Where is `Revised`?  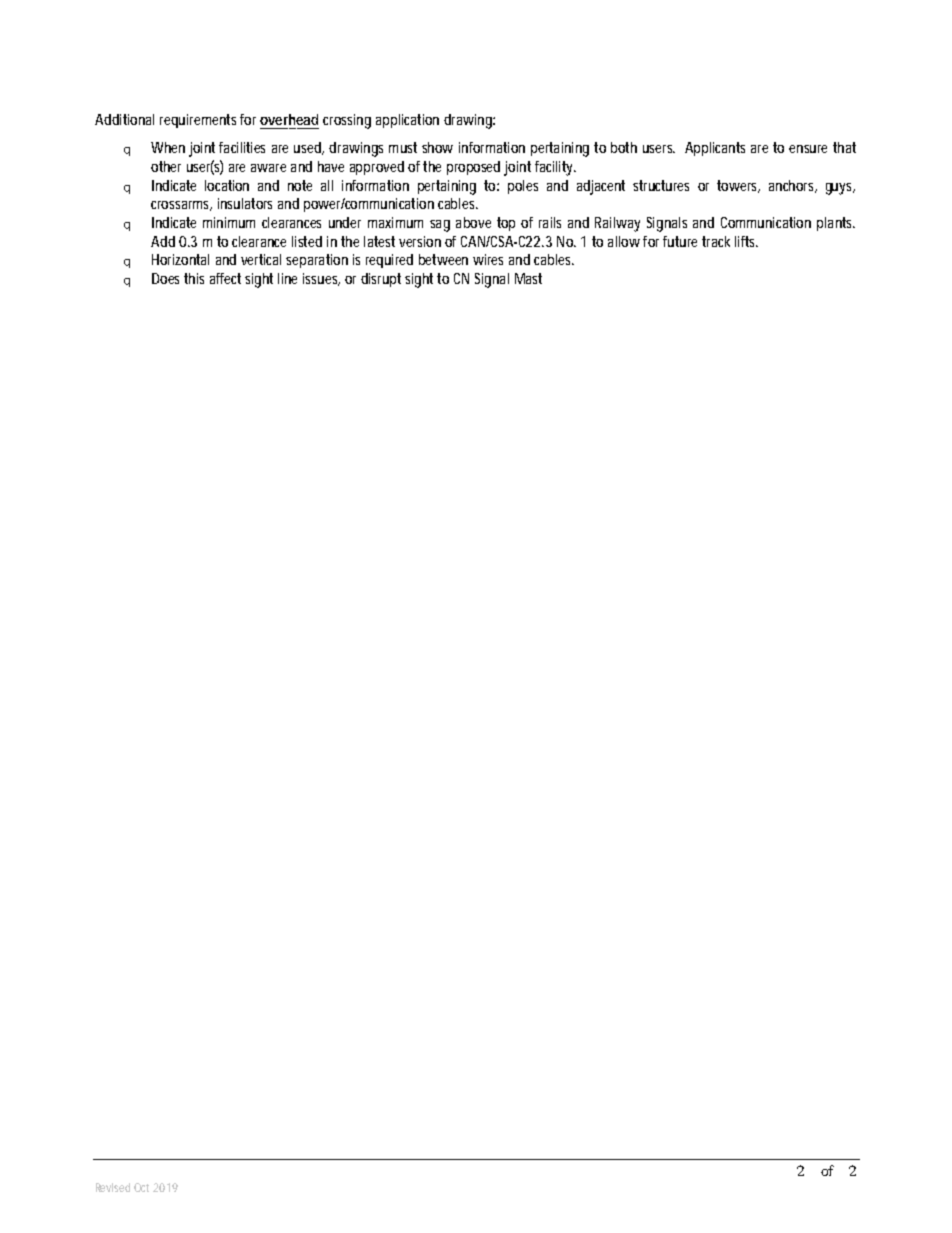 Revised is located at coordinates (113, 1187).
